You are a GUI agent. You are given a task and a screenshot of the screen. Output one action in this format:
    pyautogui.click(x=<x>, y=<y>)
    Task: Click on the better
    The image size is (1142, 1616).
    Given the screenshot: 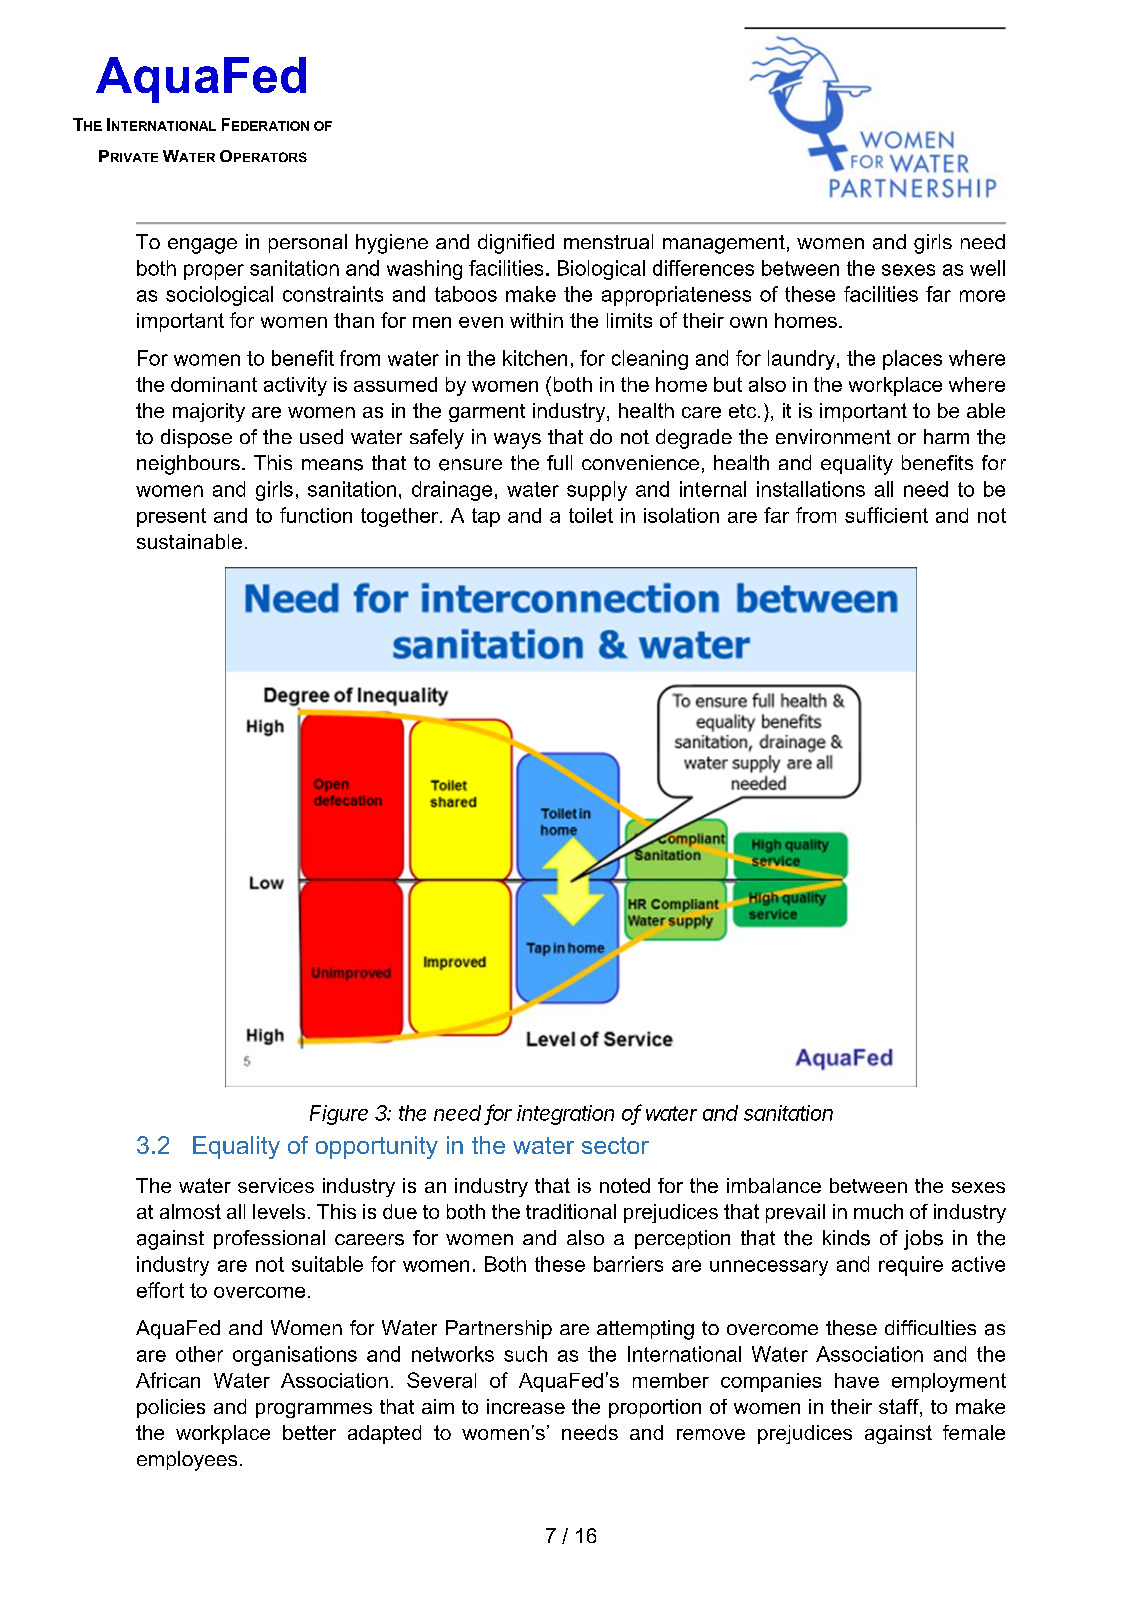 What is the action you would take?
    pyautogui.click(x=309, y=1432)
